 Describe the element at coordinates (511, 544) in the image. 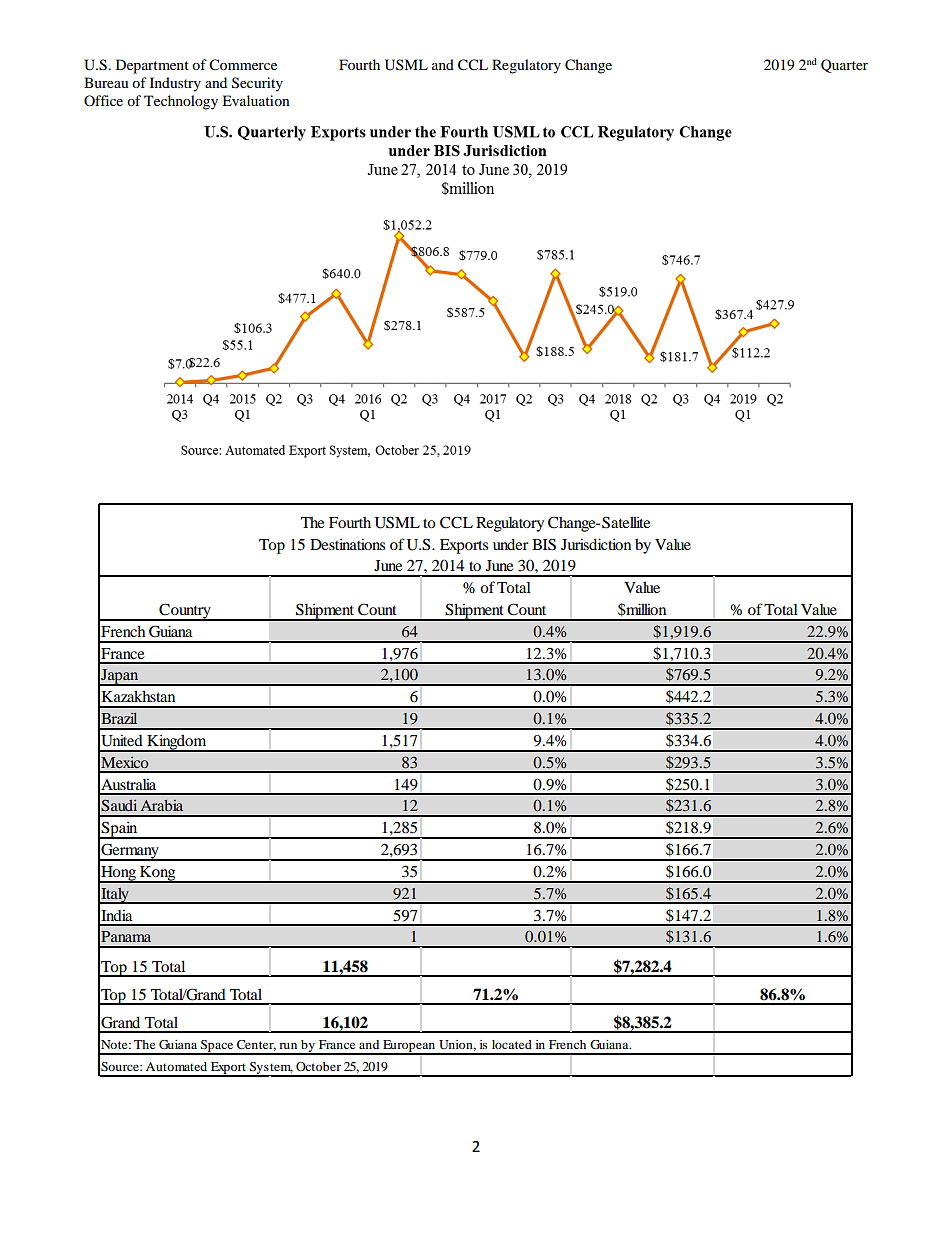

I see `under` at that location.
